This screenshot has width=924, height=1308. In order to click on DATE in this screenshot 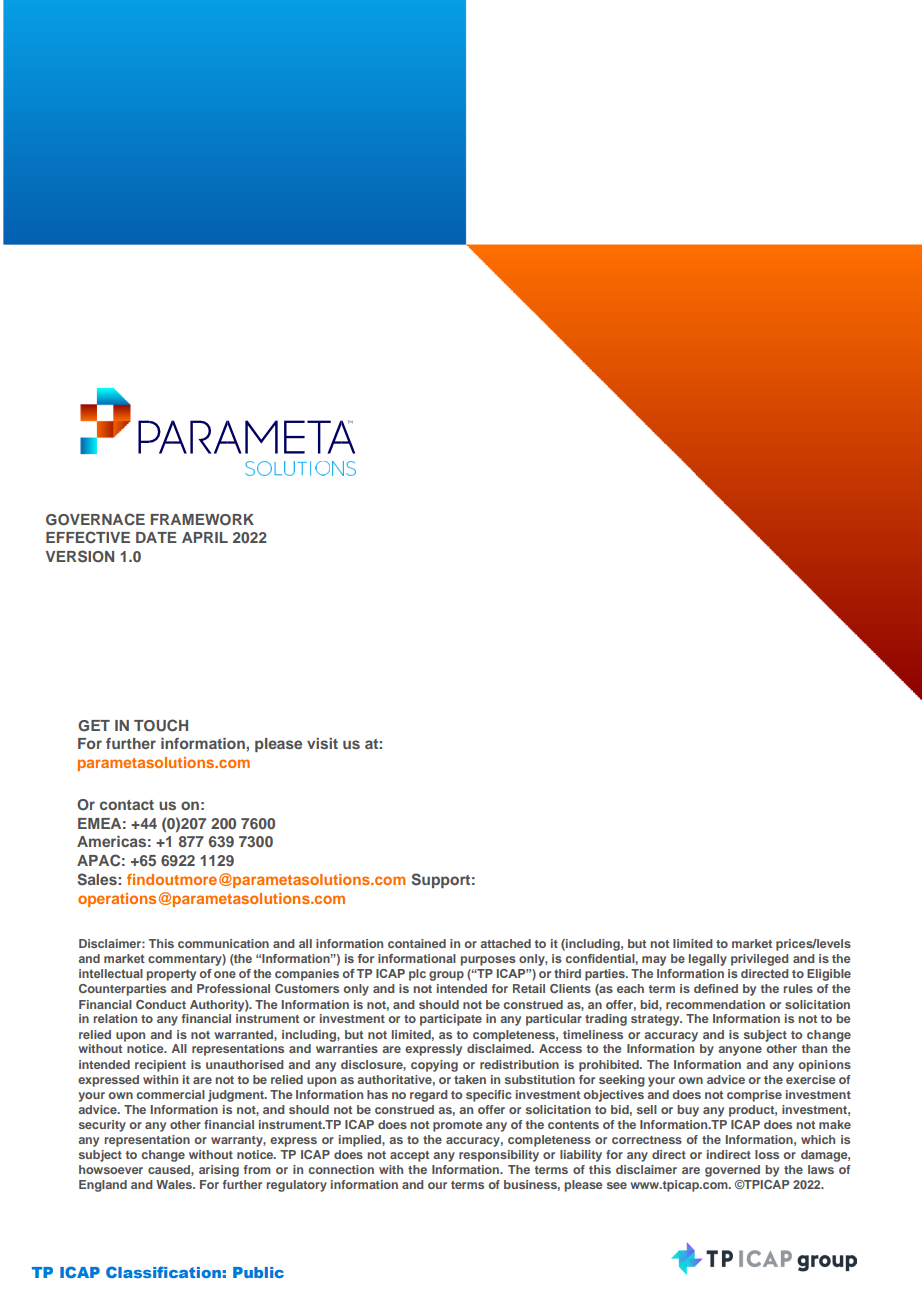, I will do `click(156, 537)`.
